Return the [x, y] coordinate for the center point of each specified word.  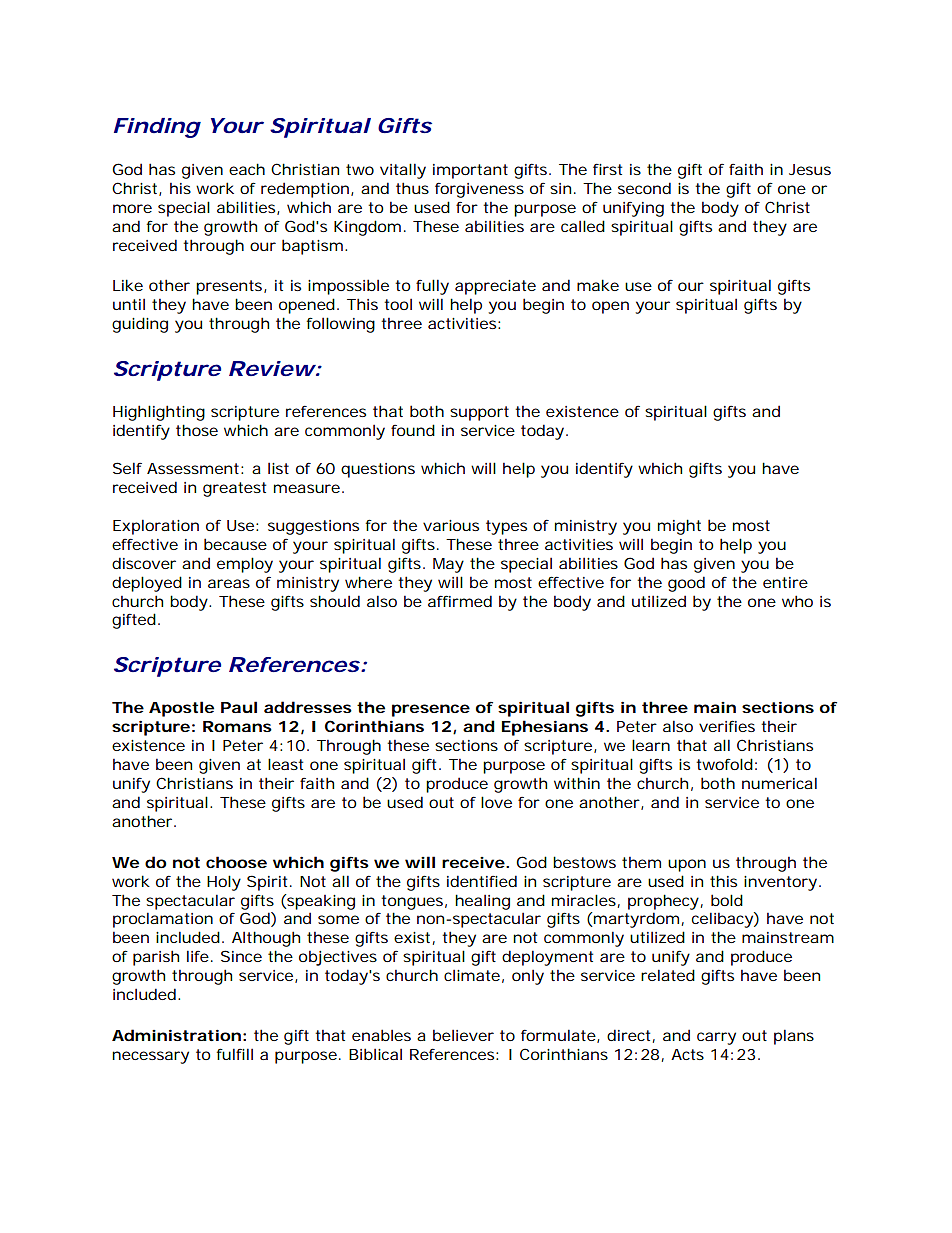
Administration [176, 1035]
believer [463, 1035]
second [644, 188]
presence [431, 710]
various [451, 525]
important [470, 171]
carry [716, 1038]
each [247, 169]
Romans [237, 726]
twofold [724, 764]
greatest [234, 489]
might [679, 527]
